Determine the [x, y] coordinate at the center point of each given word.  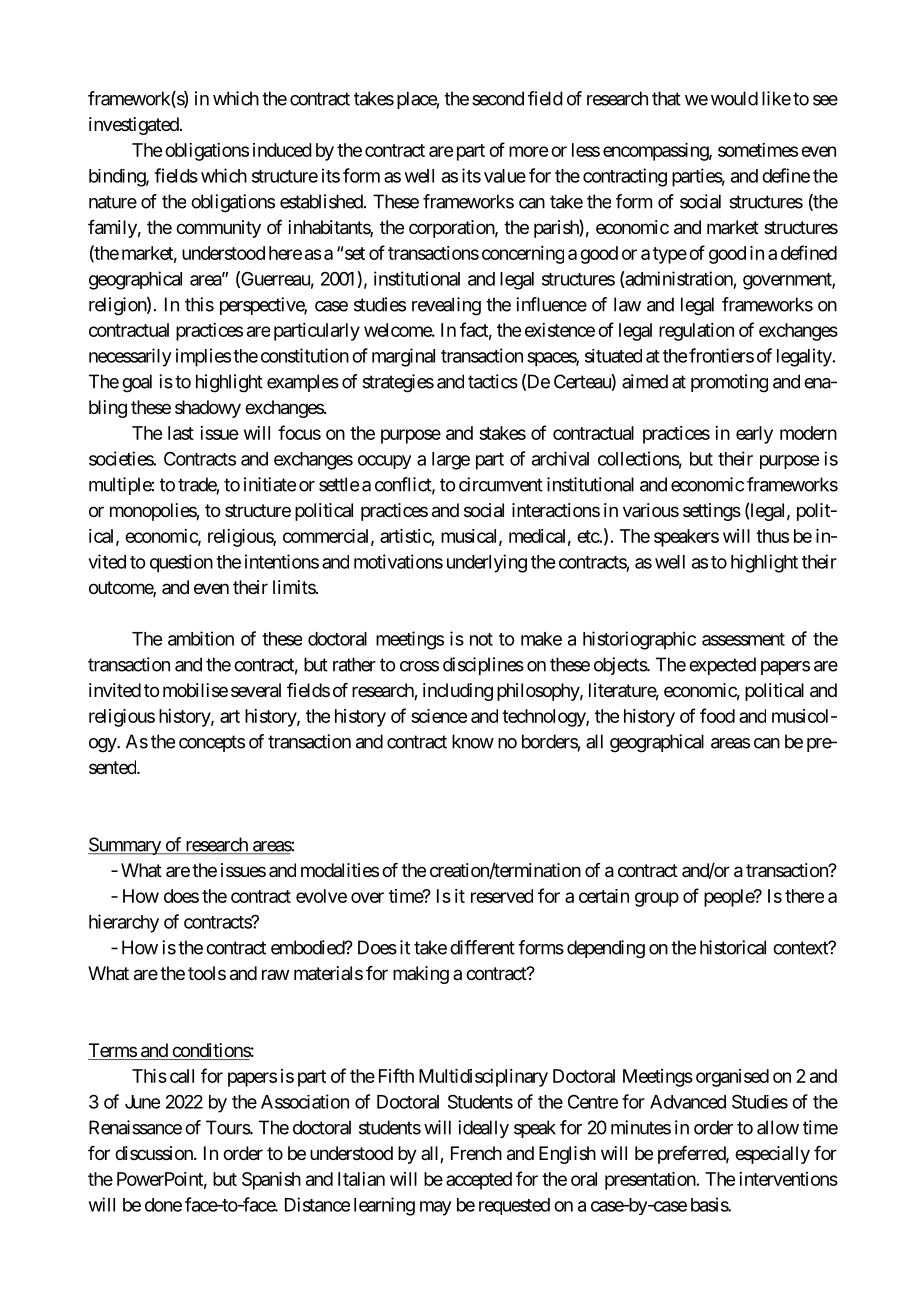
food [717, 715]
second [498, 98]
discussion [155, 1153]
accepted [479, 1181]
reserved [502, 896]
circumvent [501, 484]
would [734, 98]
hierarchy [124, 923]
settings [712, 512]
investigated [134, 126]
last [181, 433]
